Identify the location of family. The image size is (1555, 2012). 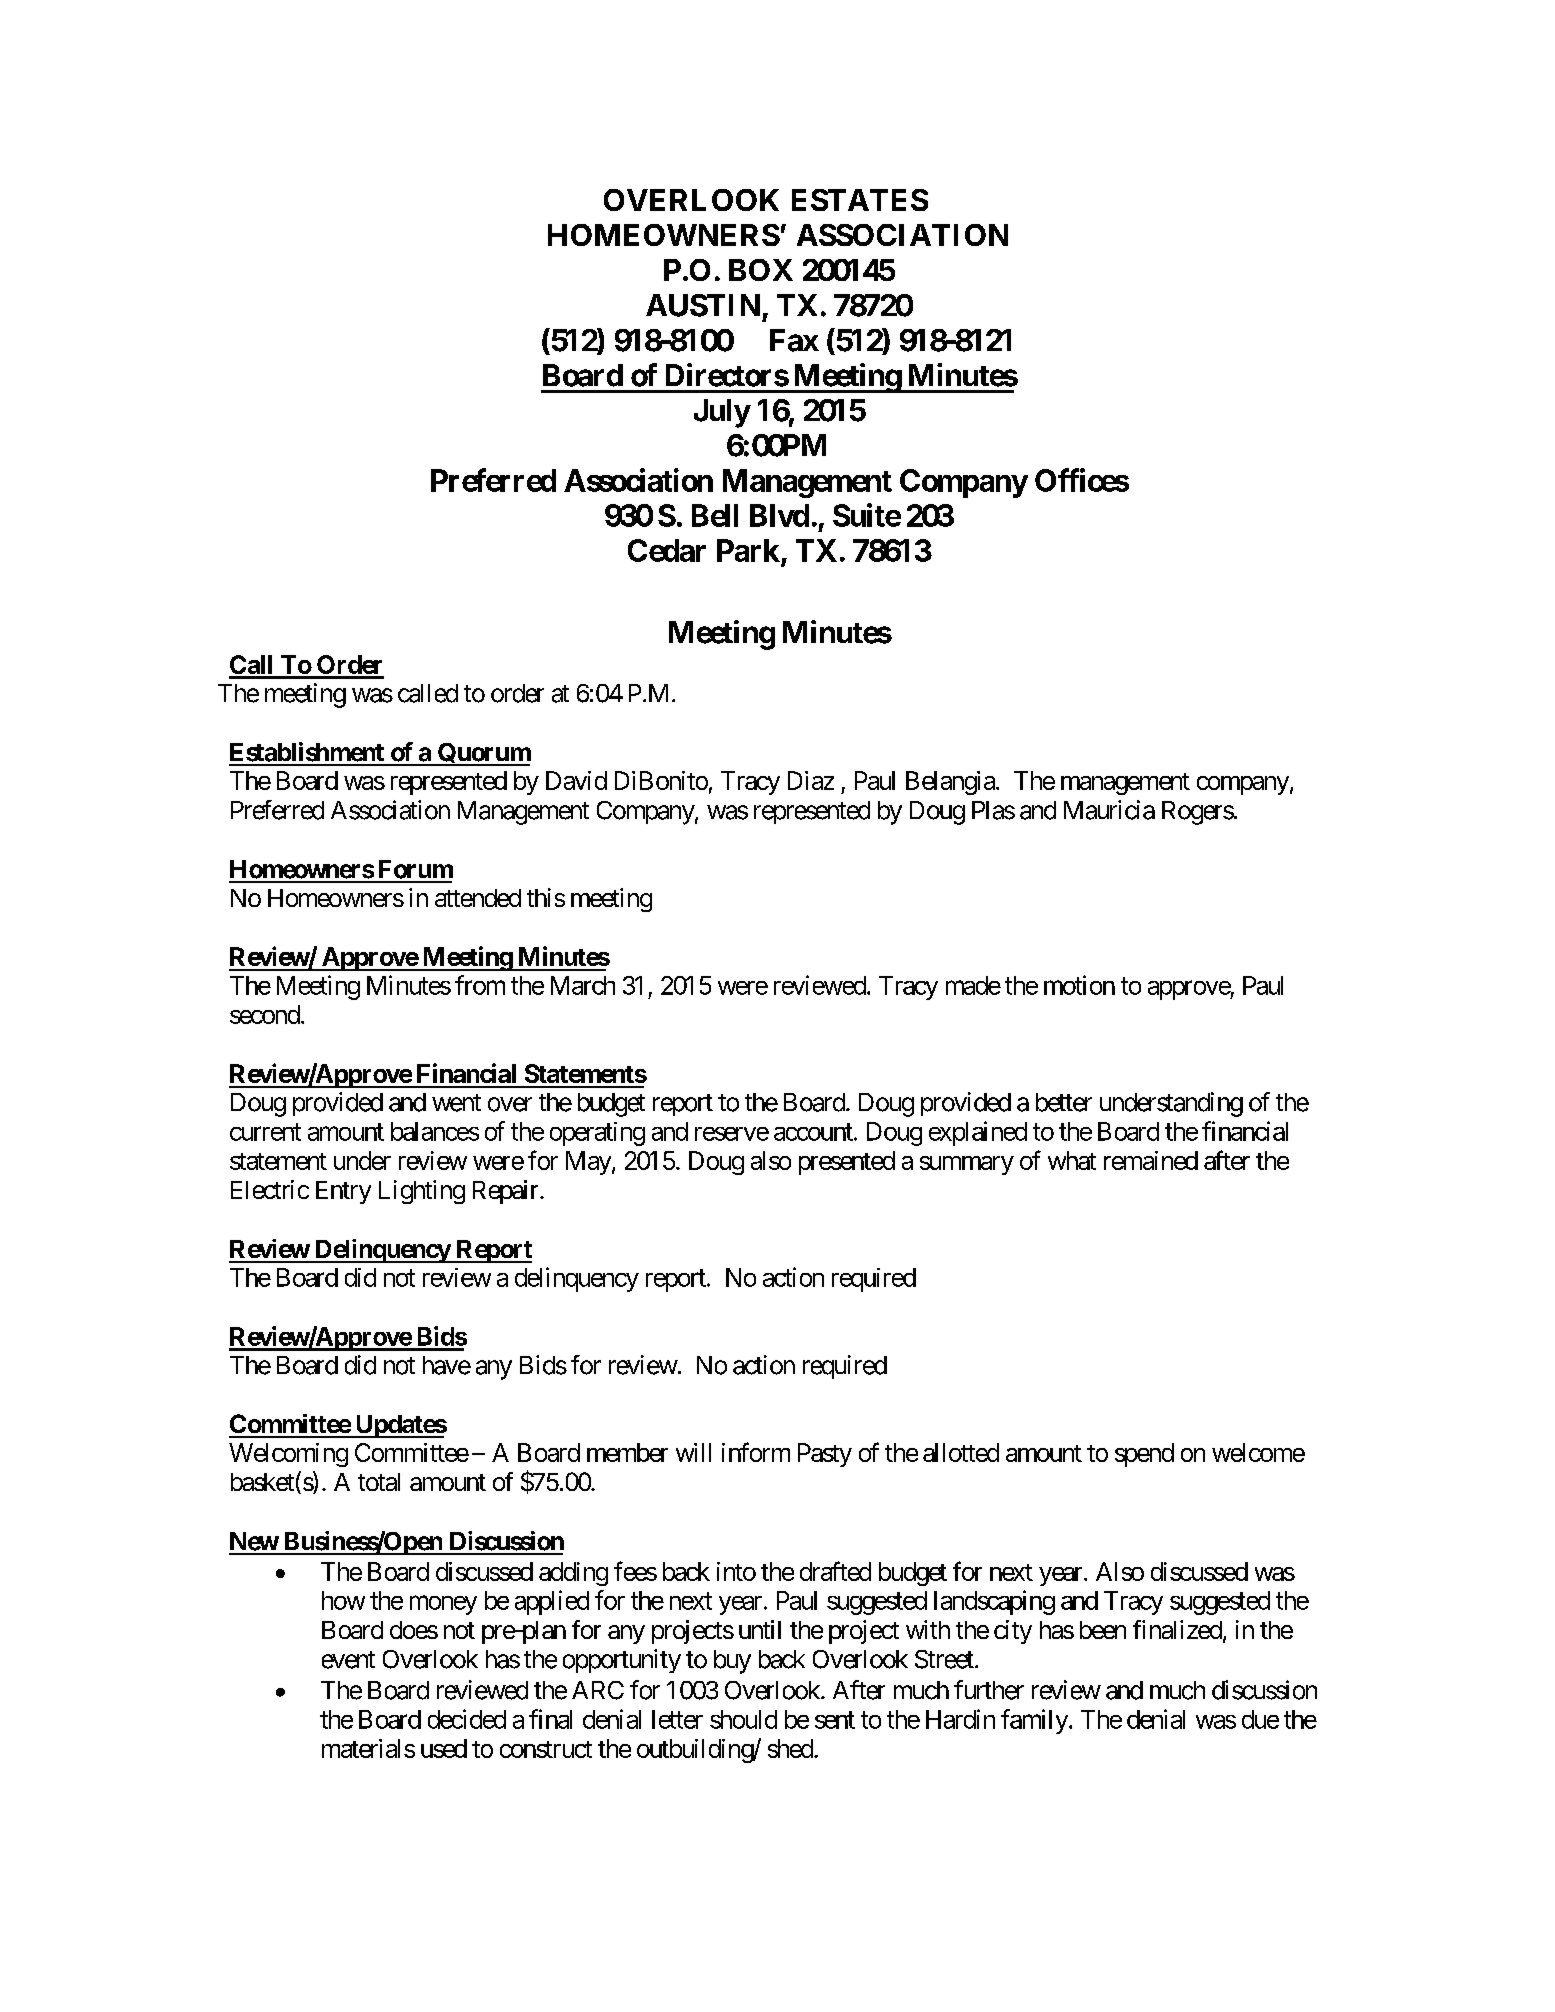
(1034, 1721).
